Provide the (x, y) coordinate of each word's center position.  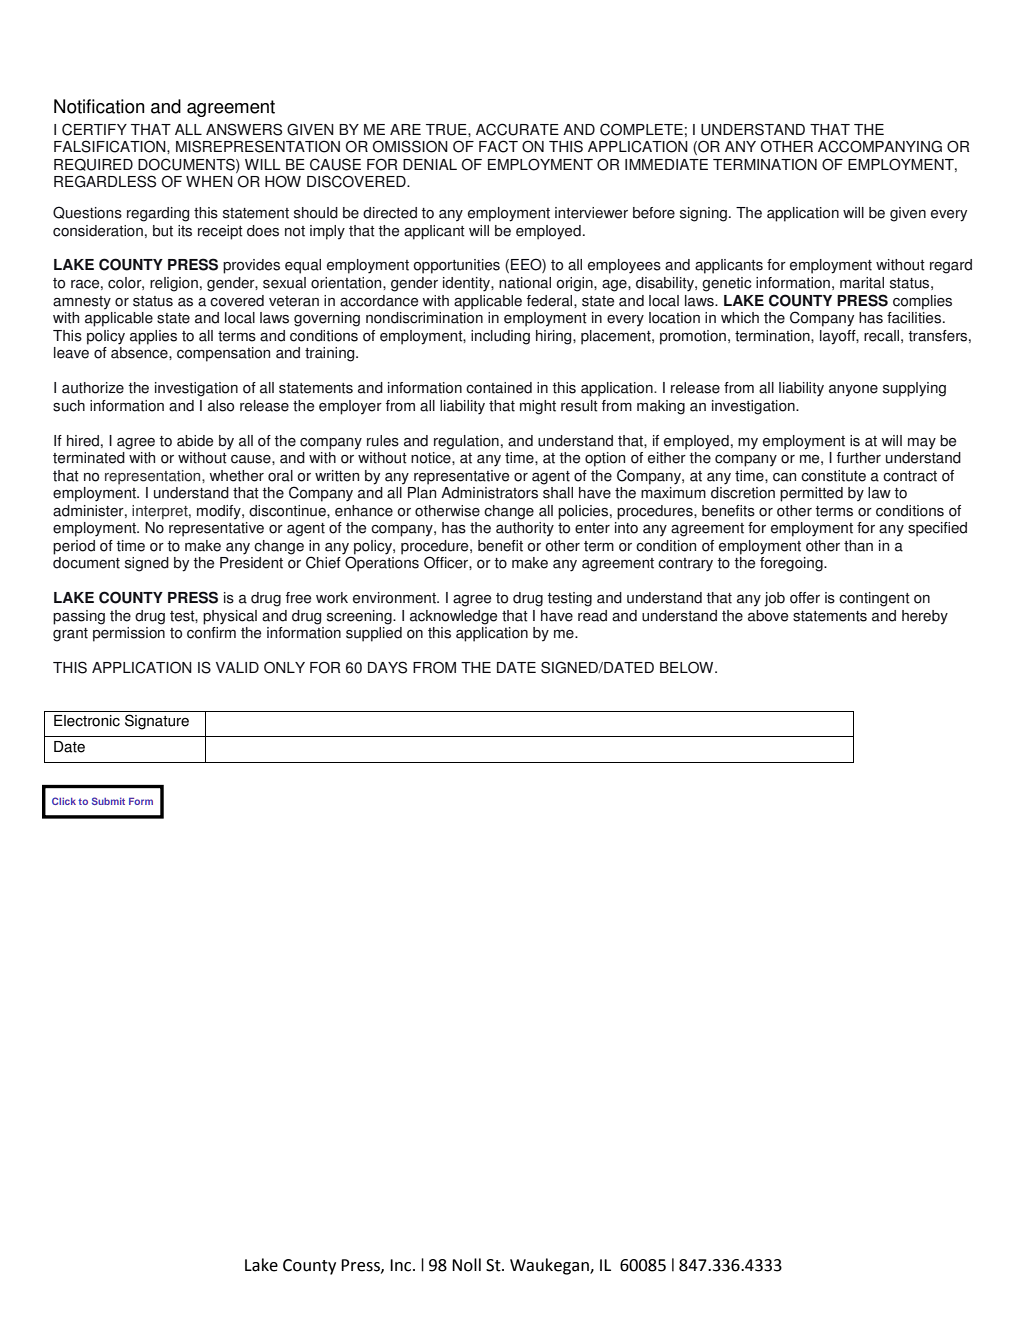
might (538, 407)
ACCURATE (517, 129)
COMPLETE (641, 129)
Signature (157, 722)
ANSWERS (244, 129)
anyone (853, 391)
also (221, 406)
